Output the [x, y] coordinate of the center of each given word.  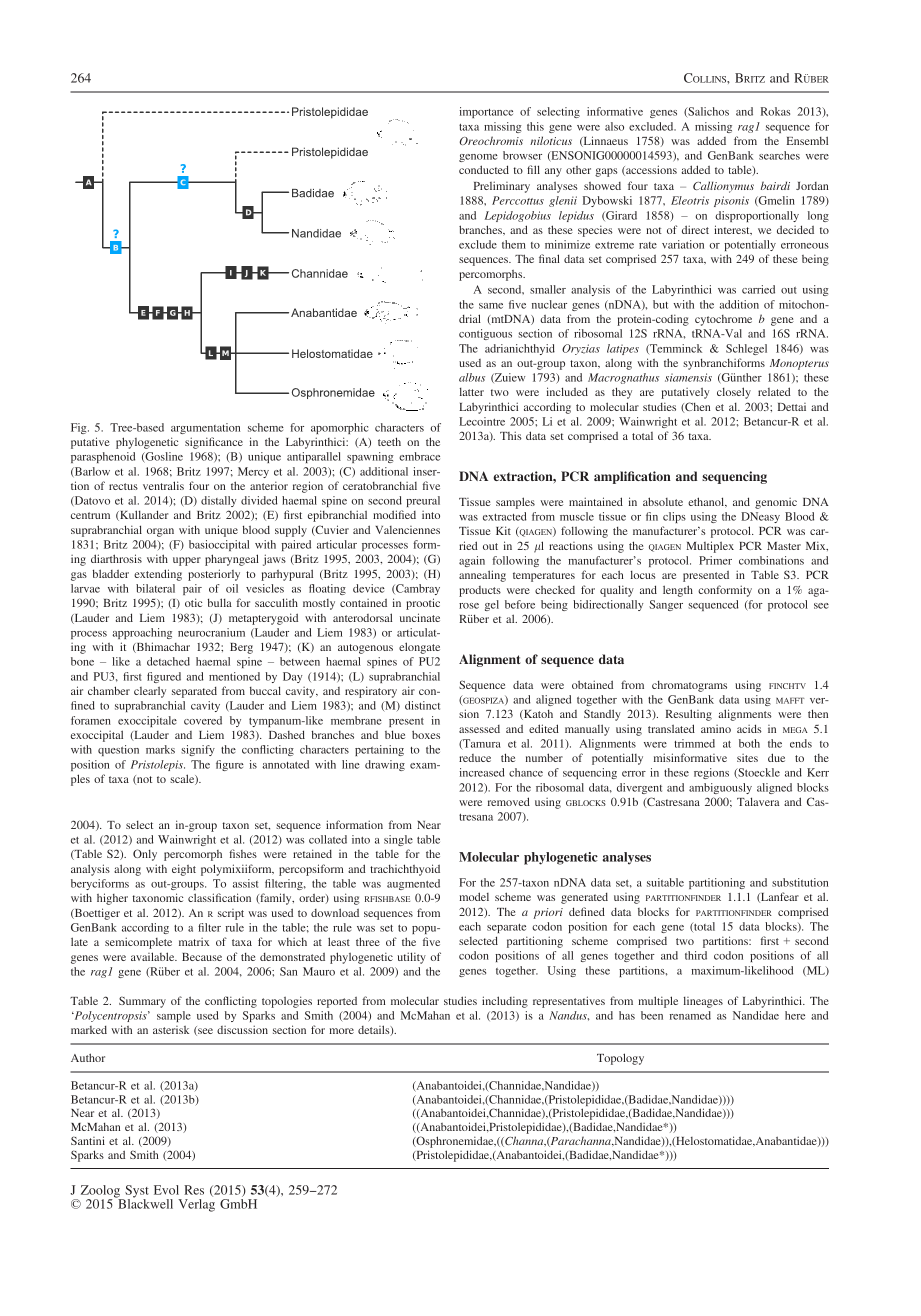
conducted [484, 169]
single [398, 840]
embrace [419, 456]
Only [145, 855]
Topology [620, 1059]
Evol [166, 1190]
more [342, 1031]
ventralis [163, 485]
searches [779, 155]
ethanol [707, 502]
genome [478, 158]
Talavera [758, 801]
